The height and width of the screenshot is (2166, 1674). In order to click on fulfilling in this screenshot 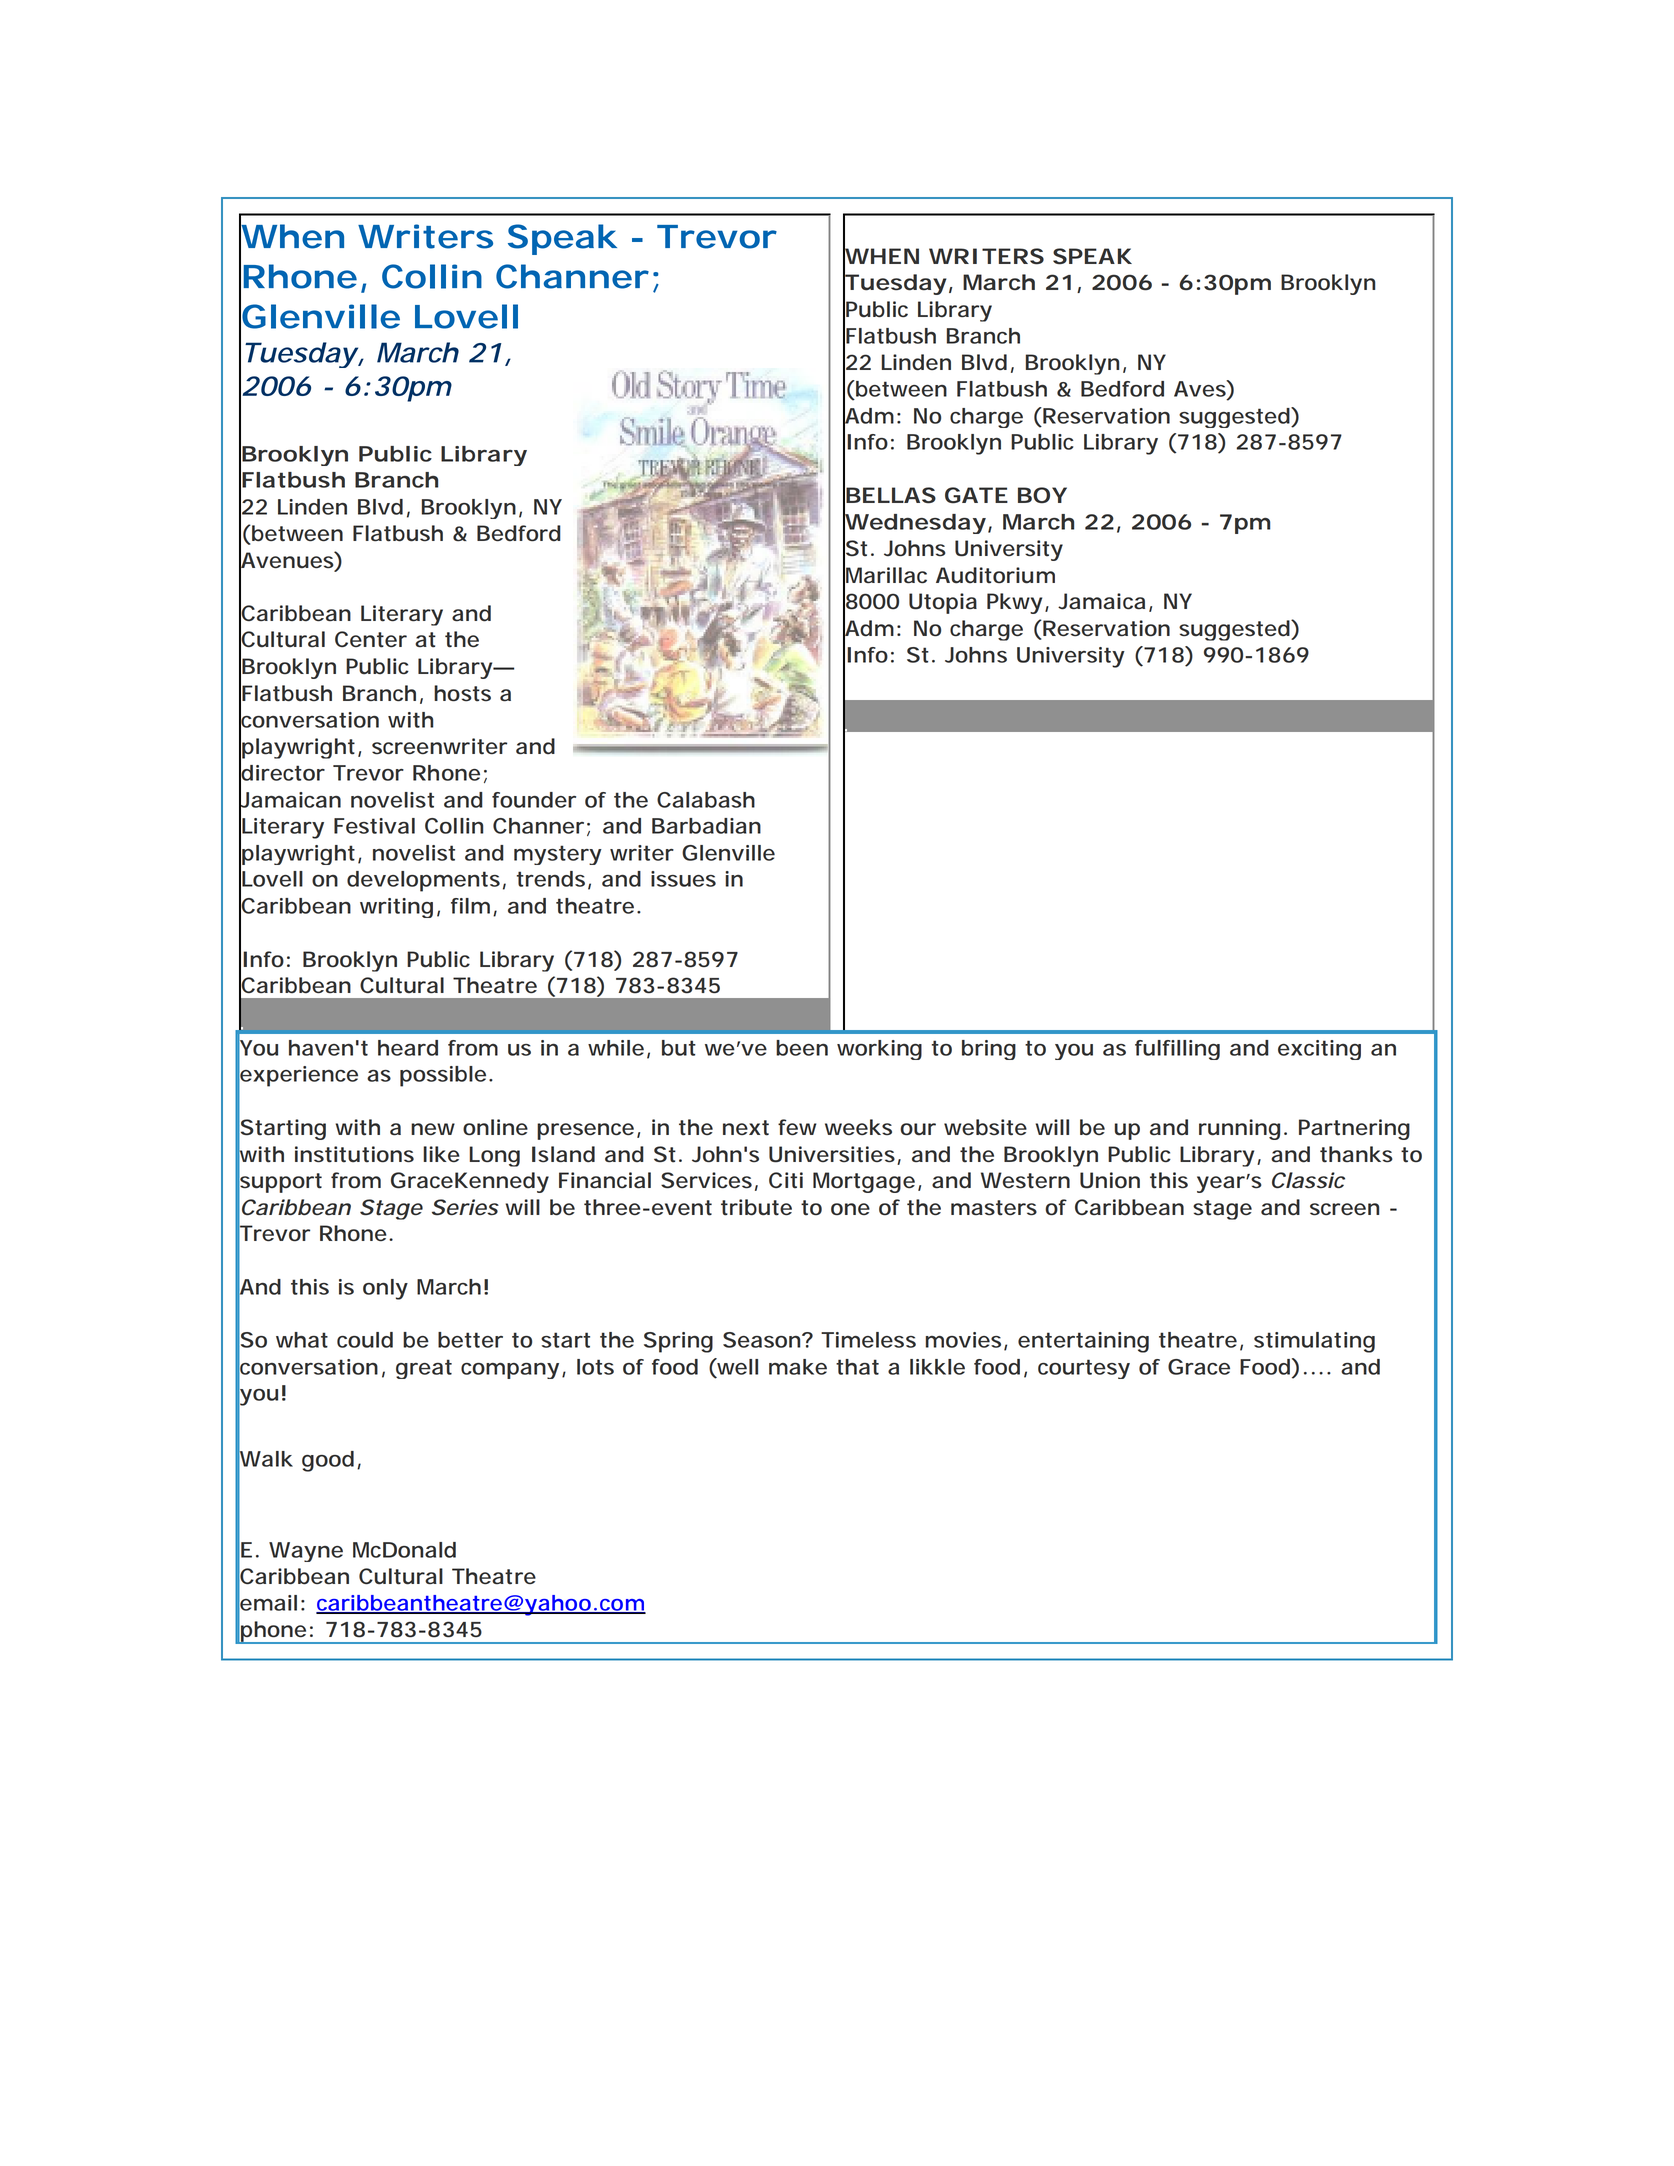, I will do `click(1177, 1050)`.
